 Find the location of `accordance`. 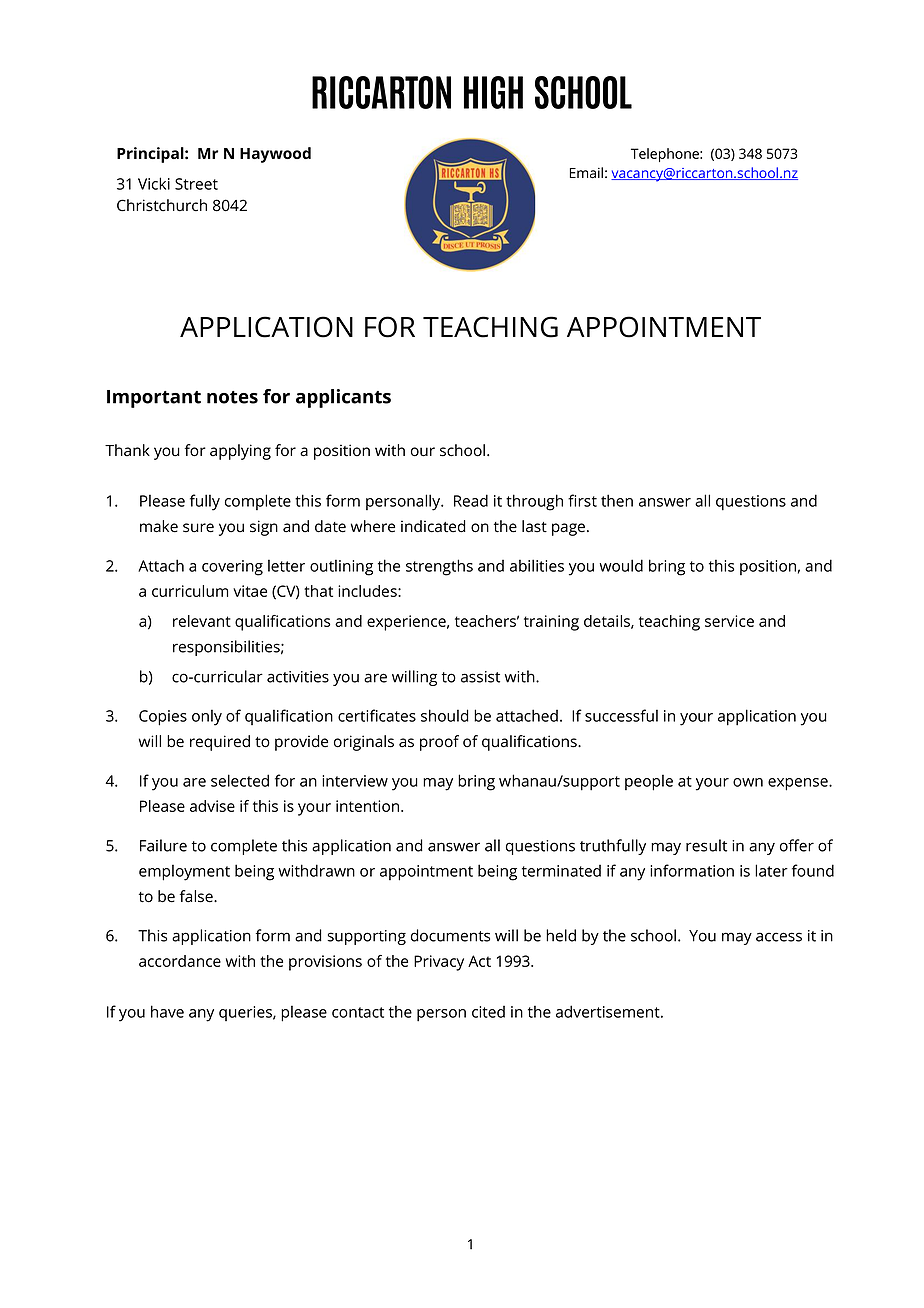

accordance is located at coordinates (180, 961).
